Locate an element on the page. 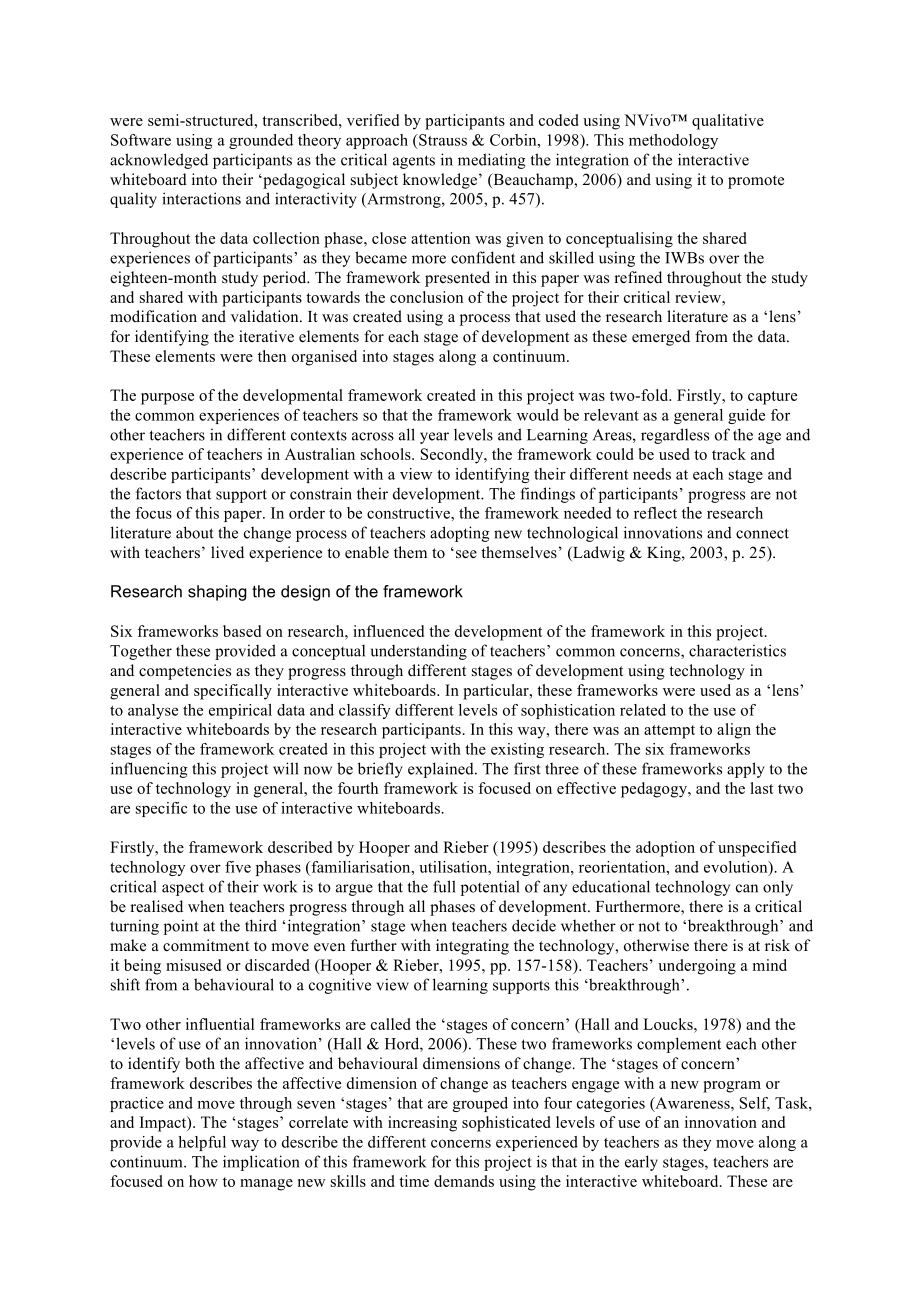 This image has height=1308, width=924. methodology is located at coordinates (673, 141).
